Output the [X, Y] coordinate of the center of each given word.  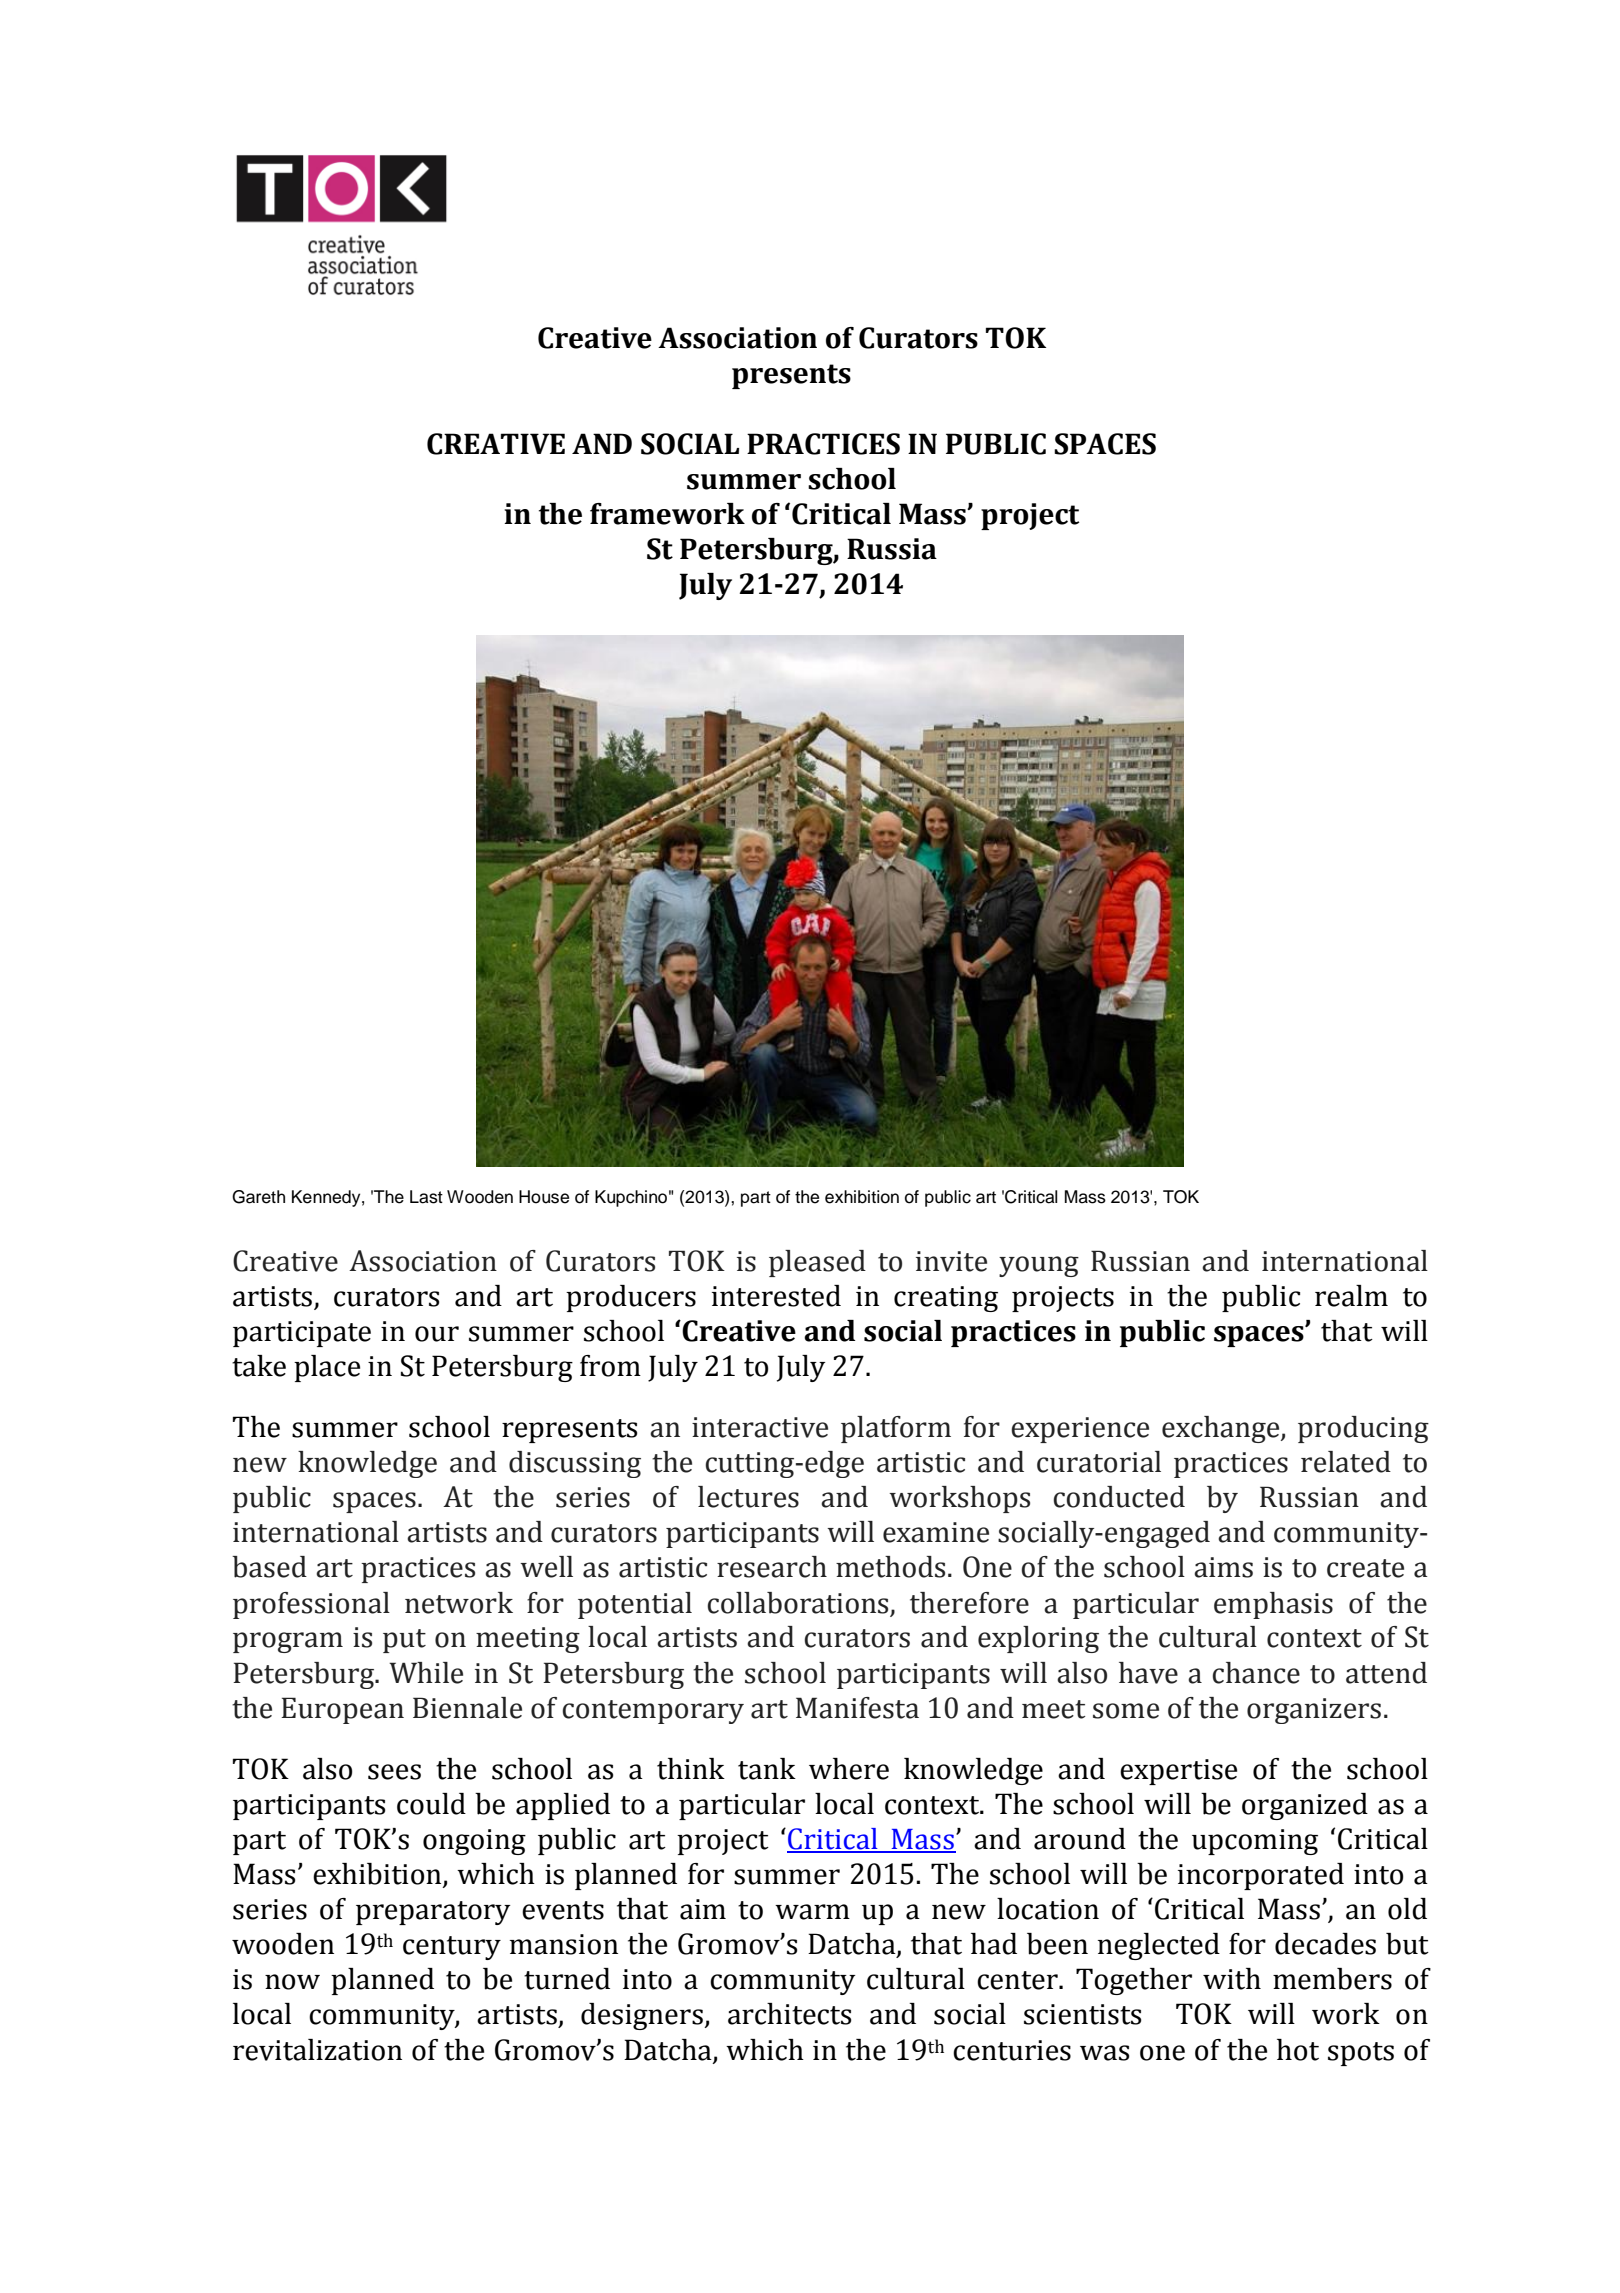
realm [1351, 1296]
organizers [1314, 1711]
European [342, 1710]
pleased [817, 1263]
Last [426, 1197]
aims [1223, 1567]
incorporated [1261, 1876]
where [849, 1769]
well [546, 1567]
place [327, 1368]
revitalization [317, 2050]
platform [896, 1429]
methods [890, 1567]
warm [812, 1912]
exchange [1222, 1429]
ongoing [474, 1842]
